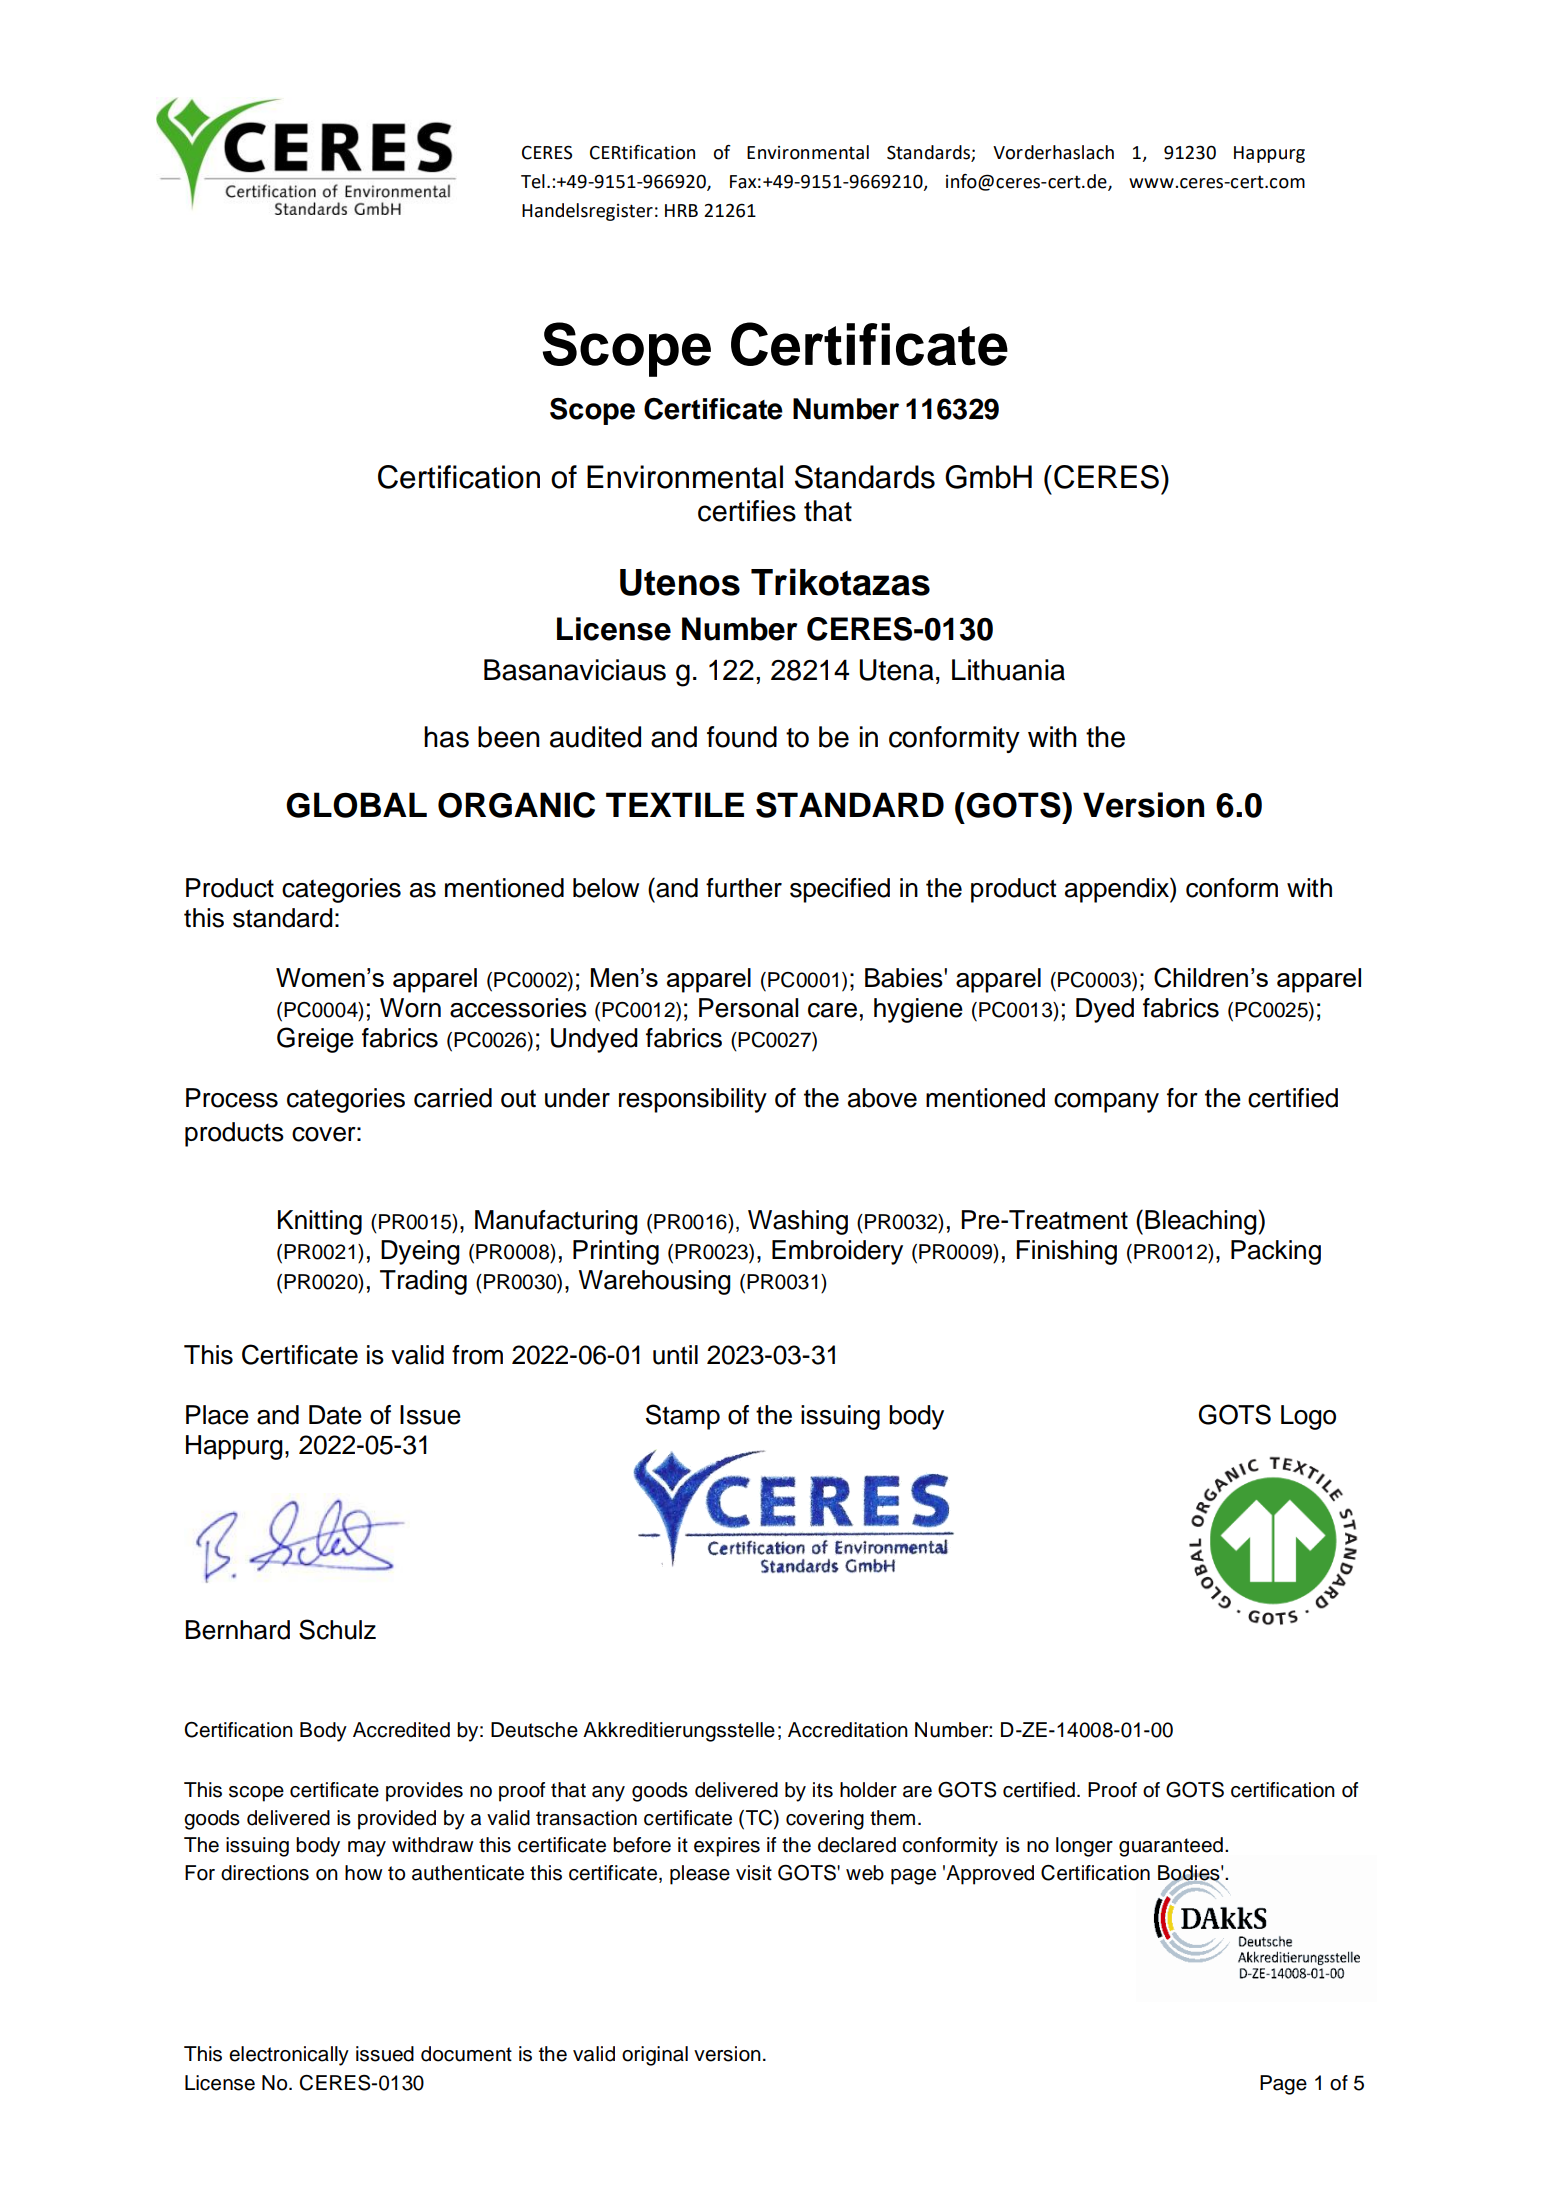  What do you see at coordinates (681, 210) in the screenshot?
I see `HRB` at bounding box center [681, 210].
